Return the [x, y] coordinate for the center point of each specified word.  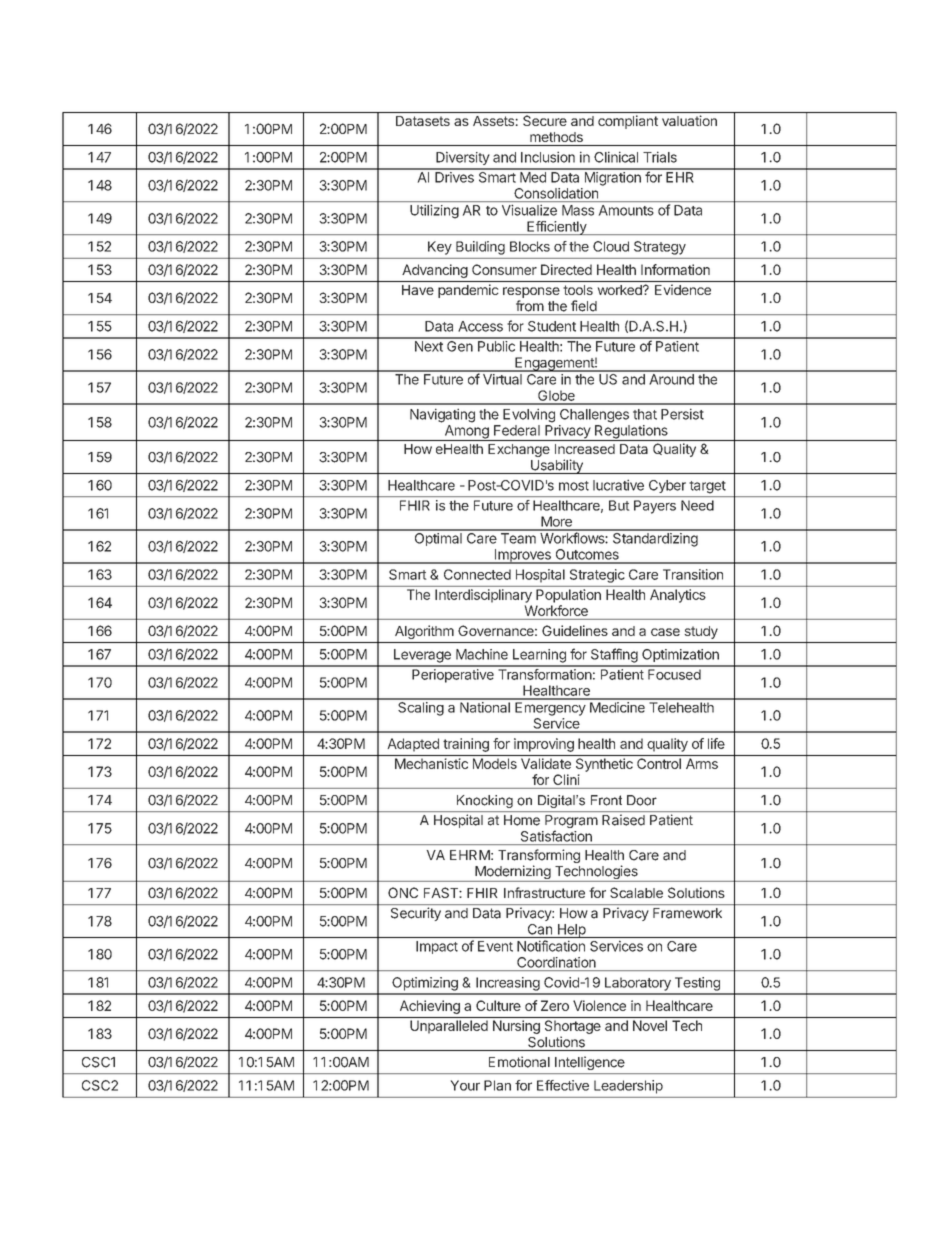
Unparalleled [449, 1027]
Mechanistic [431, 763]
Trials [660, 157]
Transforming [539, 857]
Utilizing [434, 212]
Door [642, 800]
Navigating [442, 415]
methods [556, 137]
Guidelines [575, 630]
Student [552, 326]
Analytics [678, 596]
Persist [682, 414]
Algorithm [424, 632]
